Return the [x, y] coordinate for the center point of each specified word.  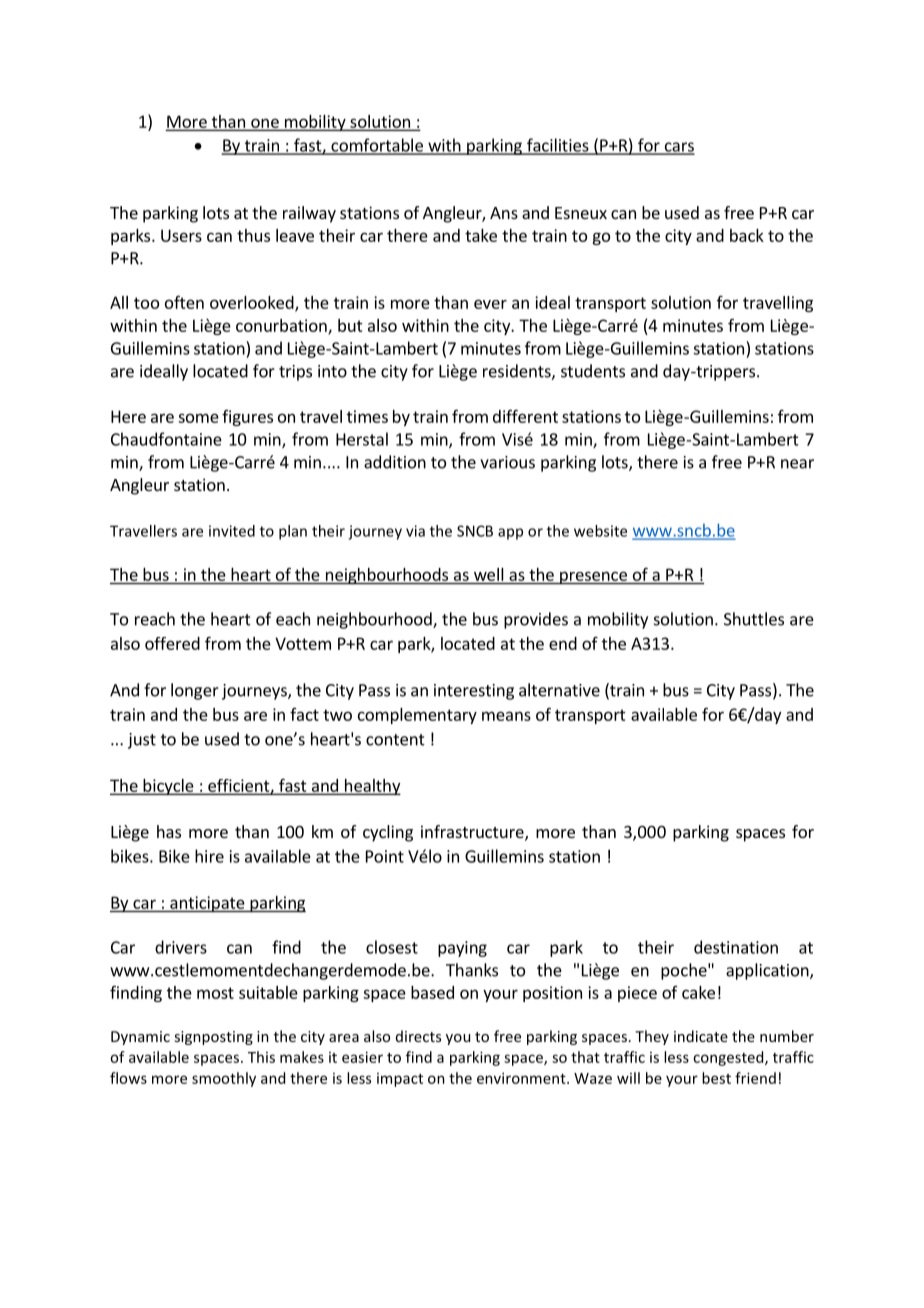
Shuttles [754, 619]
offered [172, 643]
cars [678, 148]
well [488, 574]
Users [181, 235]
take [481, 235]
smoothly [224, 1079]
